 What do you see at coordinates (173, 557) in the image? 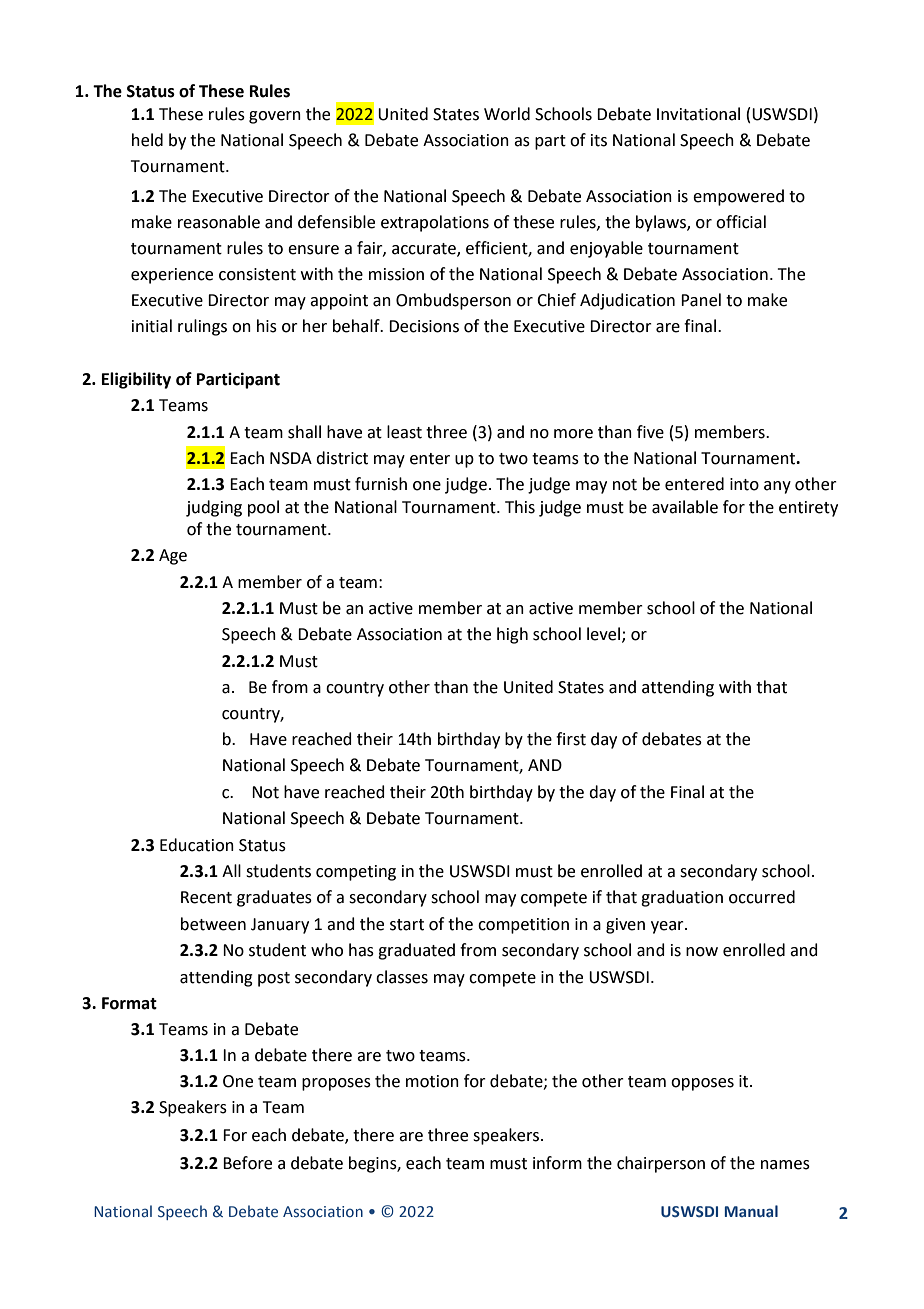
I see `Age` at bounding box center [173, 557].
